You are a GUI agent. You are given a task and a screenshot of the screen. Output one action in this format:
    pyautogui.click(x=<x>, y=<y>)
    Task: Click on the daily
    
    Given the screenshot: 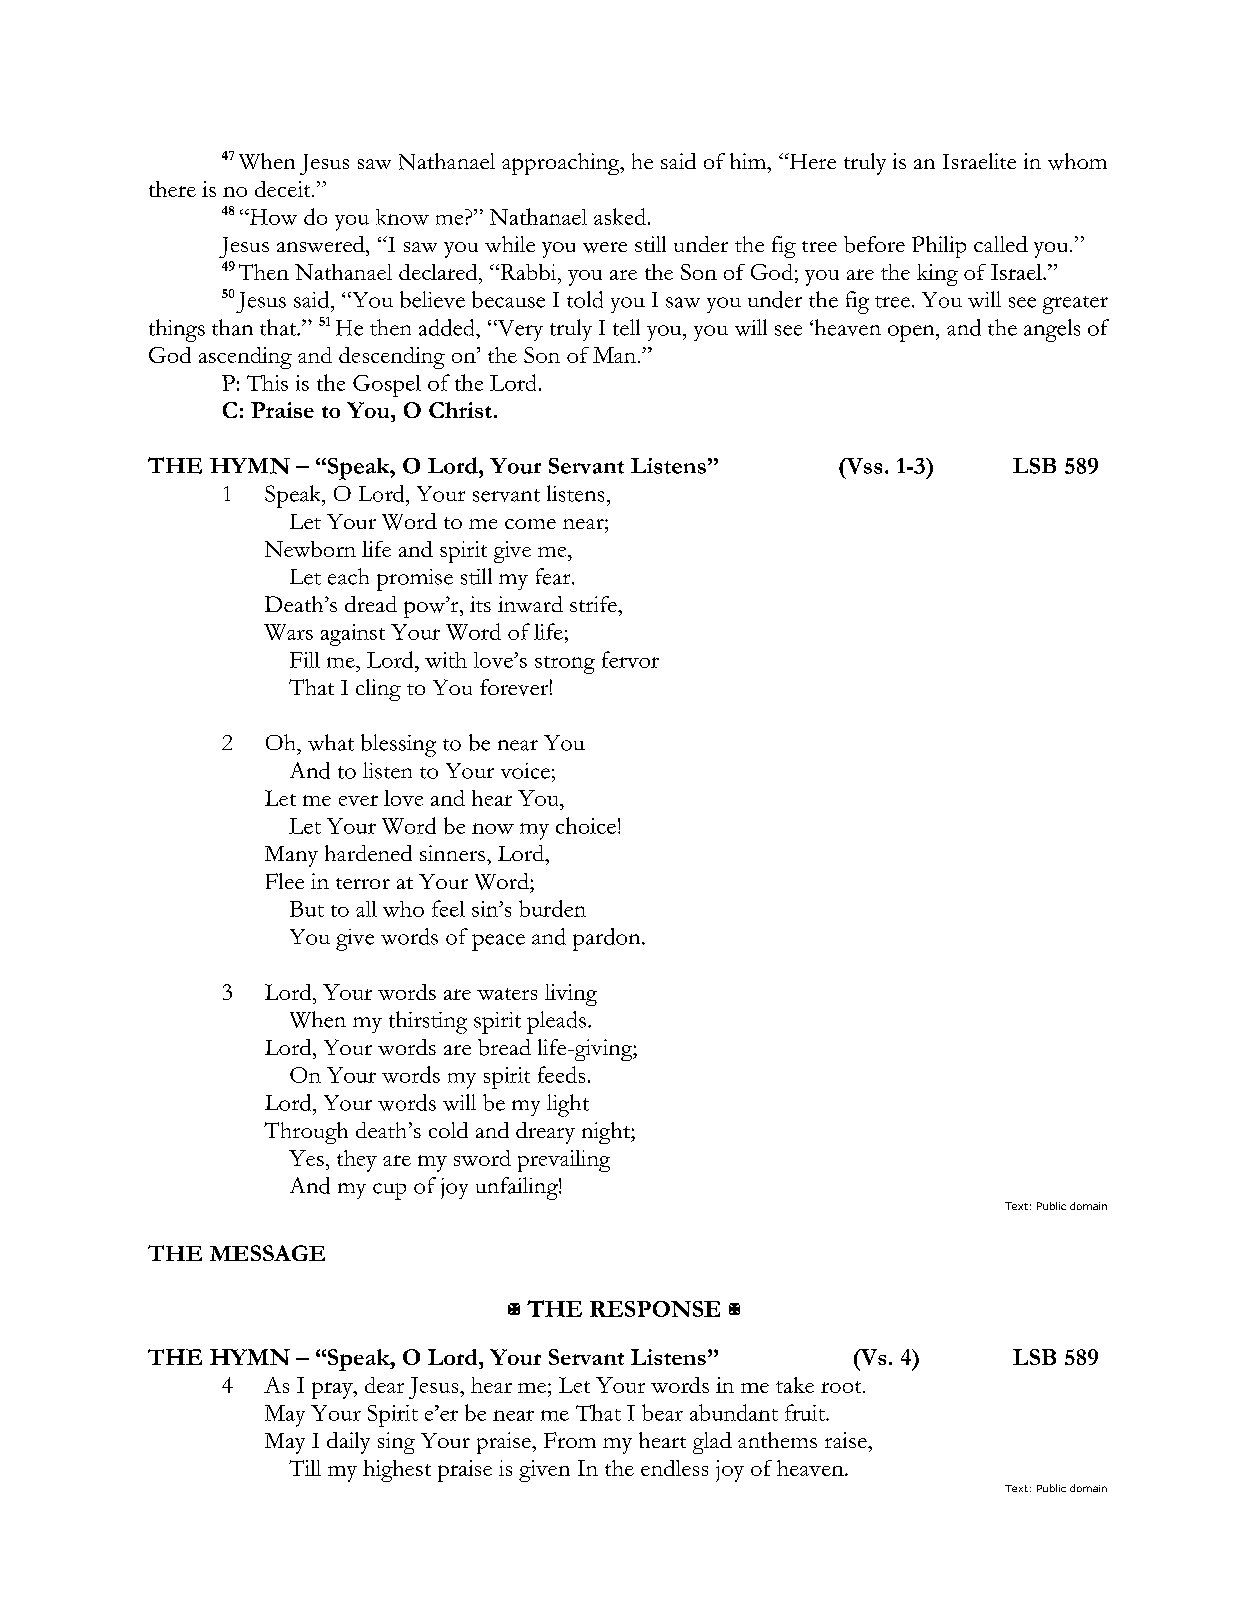 What is the action you would take?
    pyautogui.click(x=348, y=1443)
